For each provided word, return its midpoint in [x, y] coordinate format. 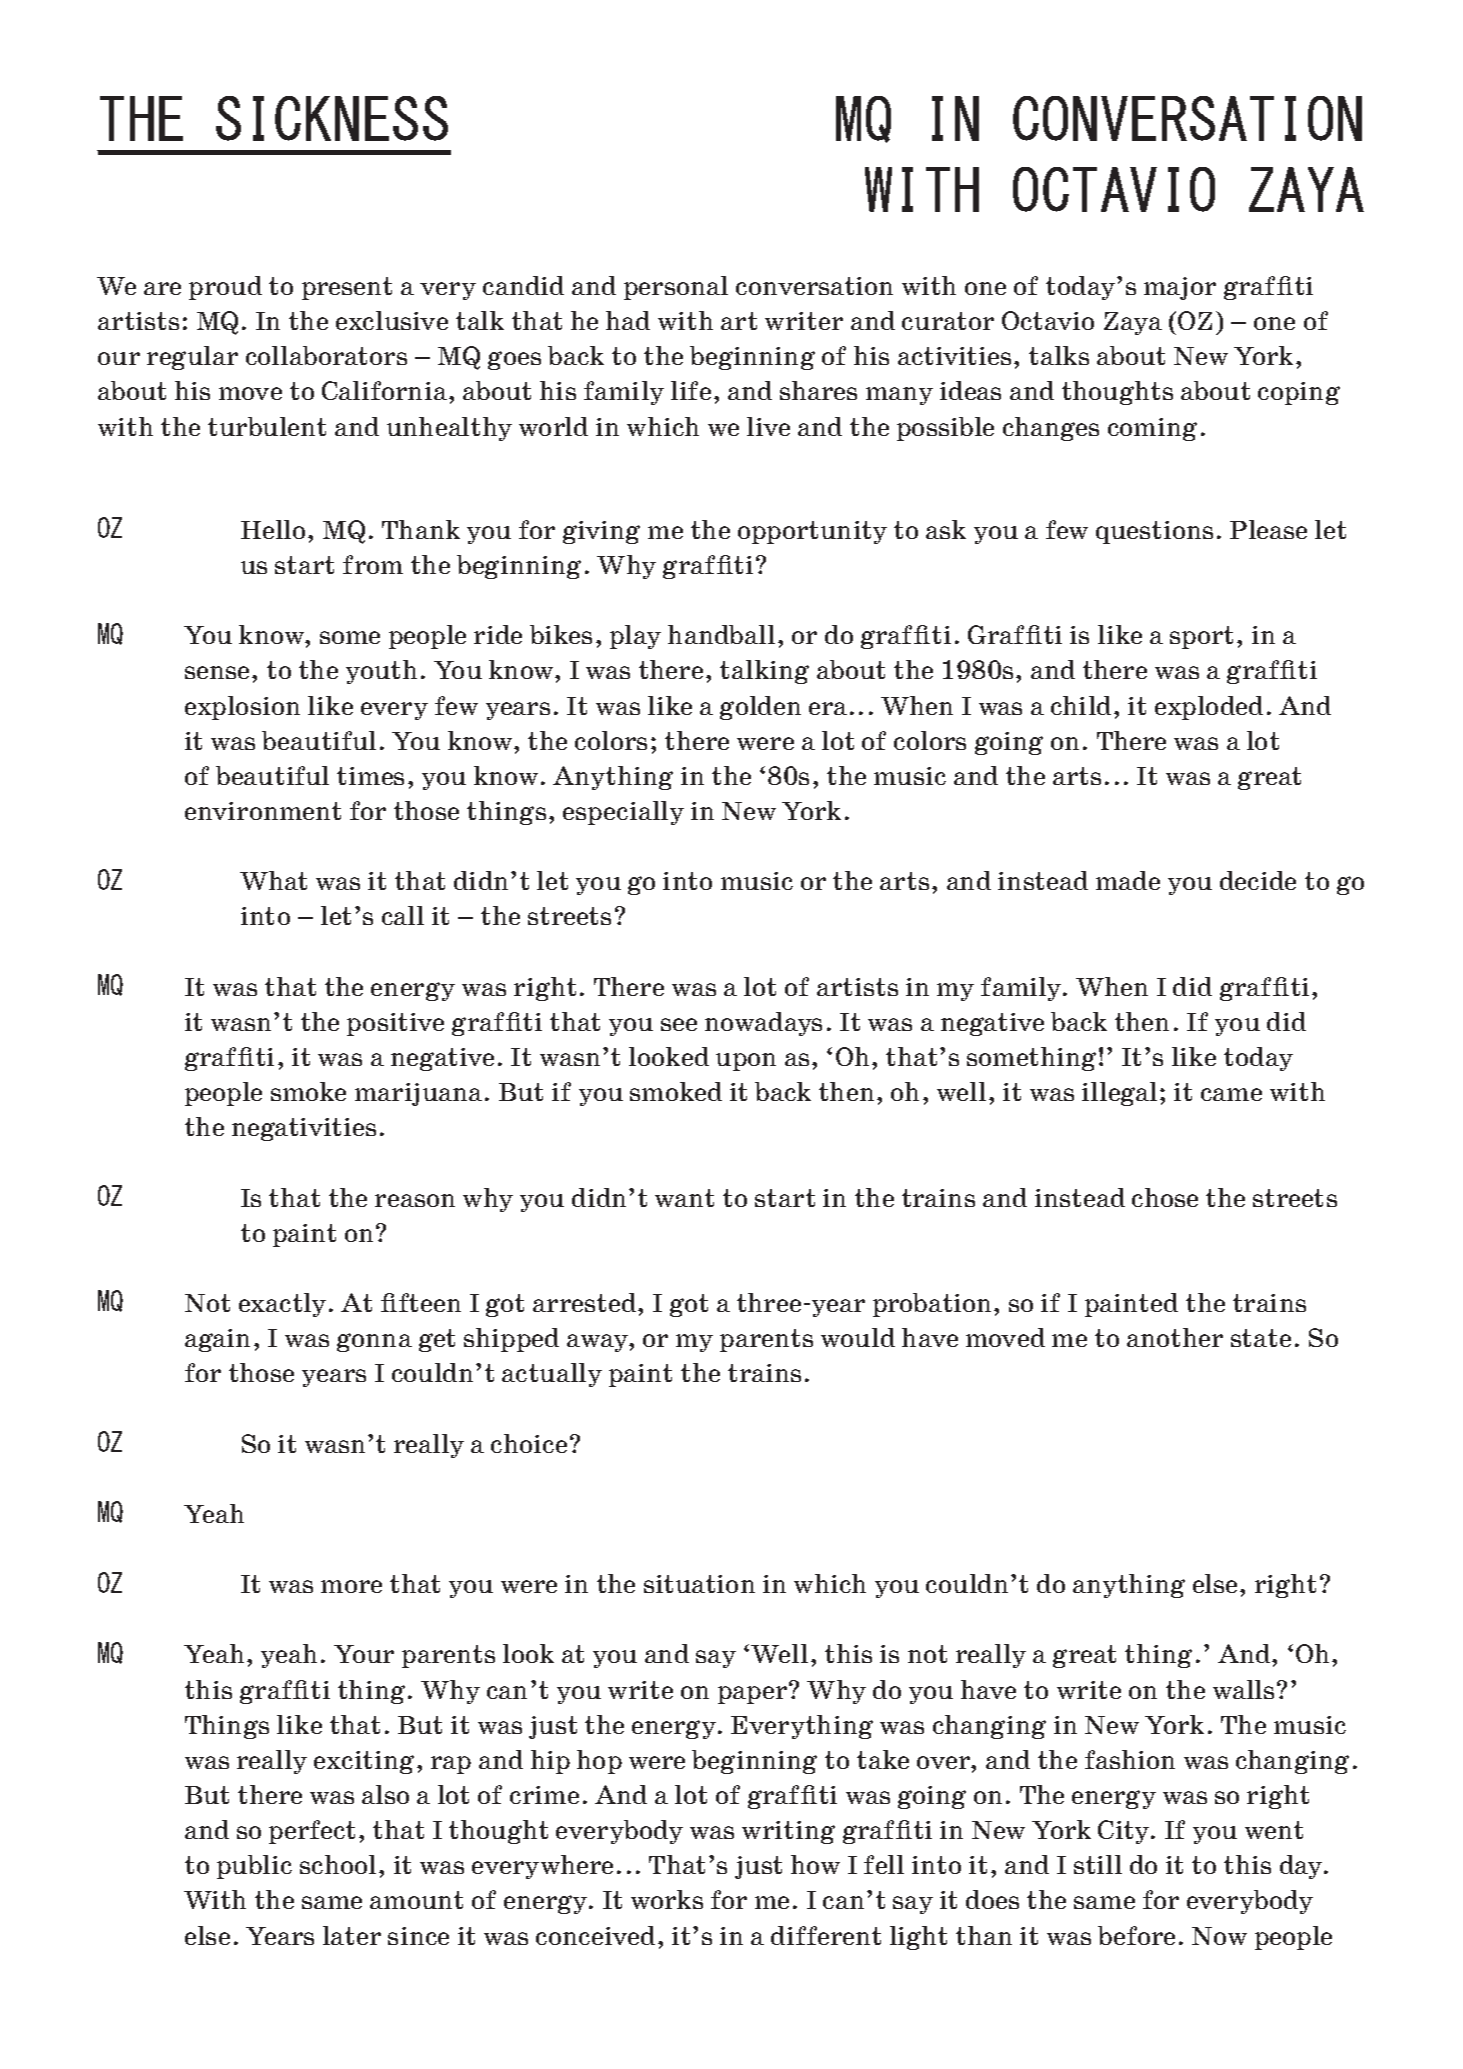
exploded [1209, 708]
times [370, 776]
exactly [282, 1305]
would [858, 1337]
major [1180, 288]
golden [760, 708]
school [338, 1864]
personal [676, 288]
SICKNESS [332, 118]
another [1175, 1337]
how [815, 1864]
